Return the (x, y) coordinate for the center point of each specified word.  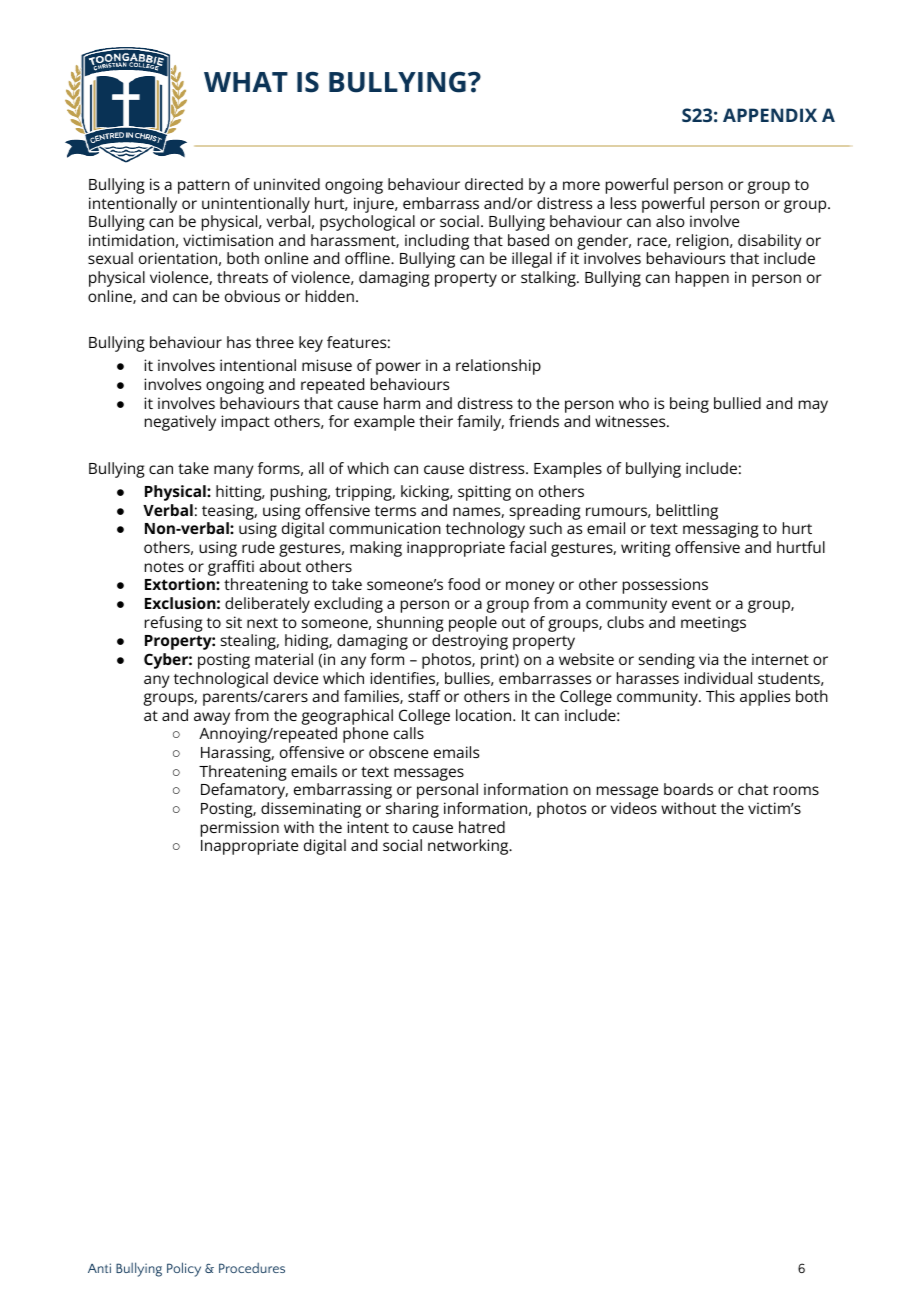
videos (634, 808)
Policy (184, 1269)
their (436, 421)
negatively (180, 423)
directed (494, 184)
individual (718, 678)
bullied (737, 403)
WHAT (246, 82)
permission (240, 829)
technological (221, 680)
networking (469, 847)
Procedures (252, 1267)
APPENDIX (770, 115)
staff (424, 696)
